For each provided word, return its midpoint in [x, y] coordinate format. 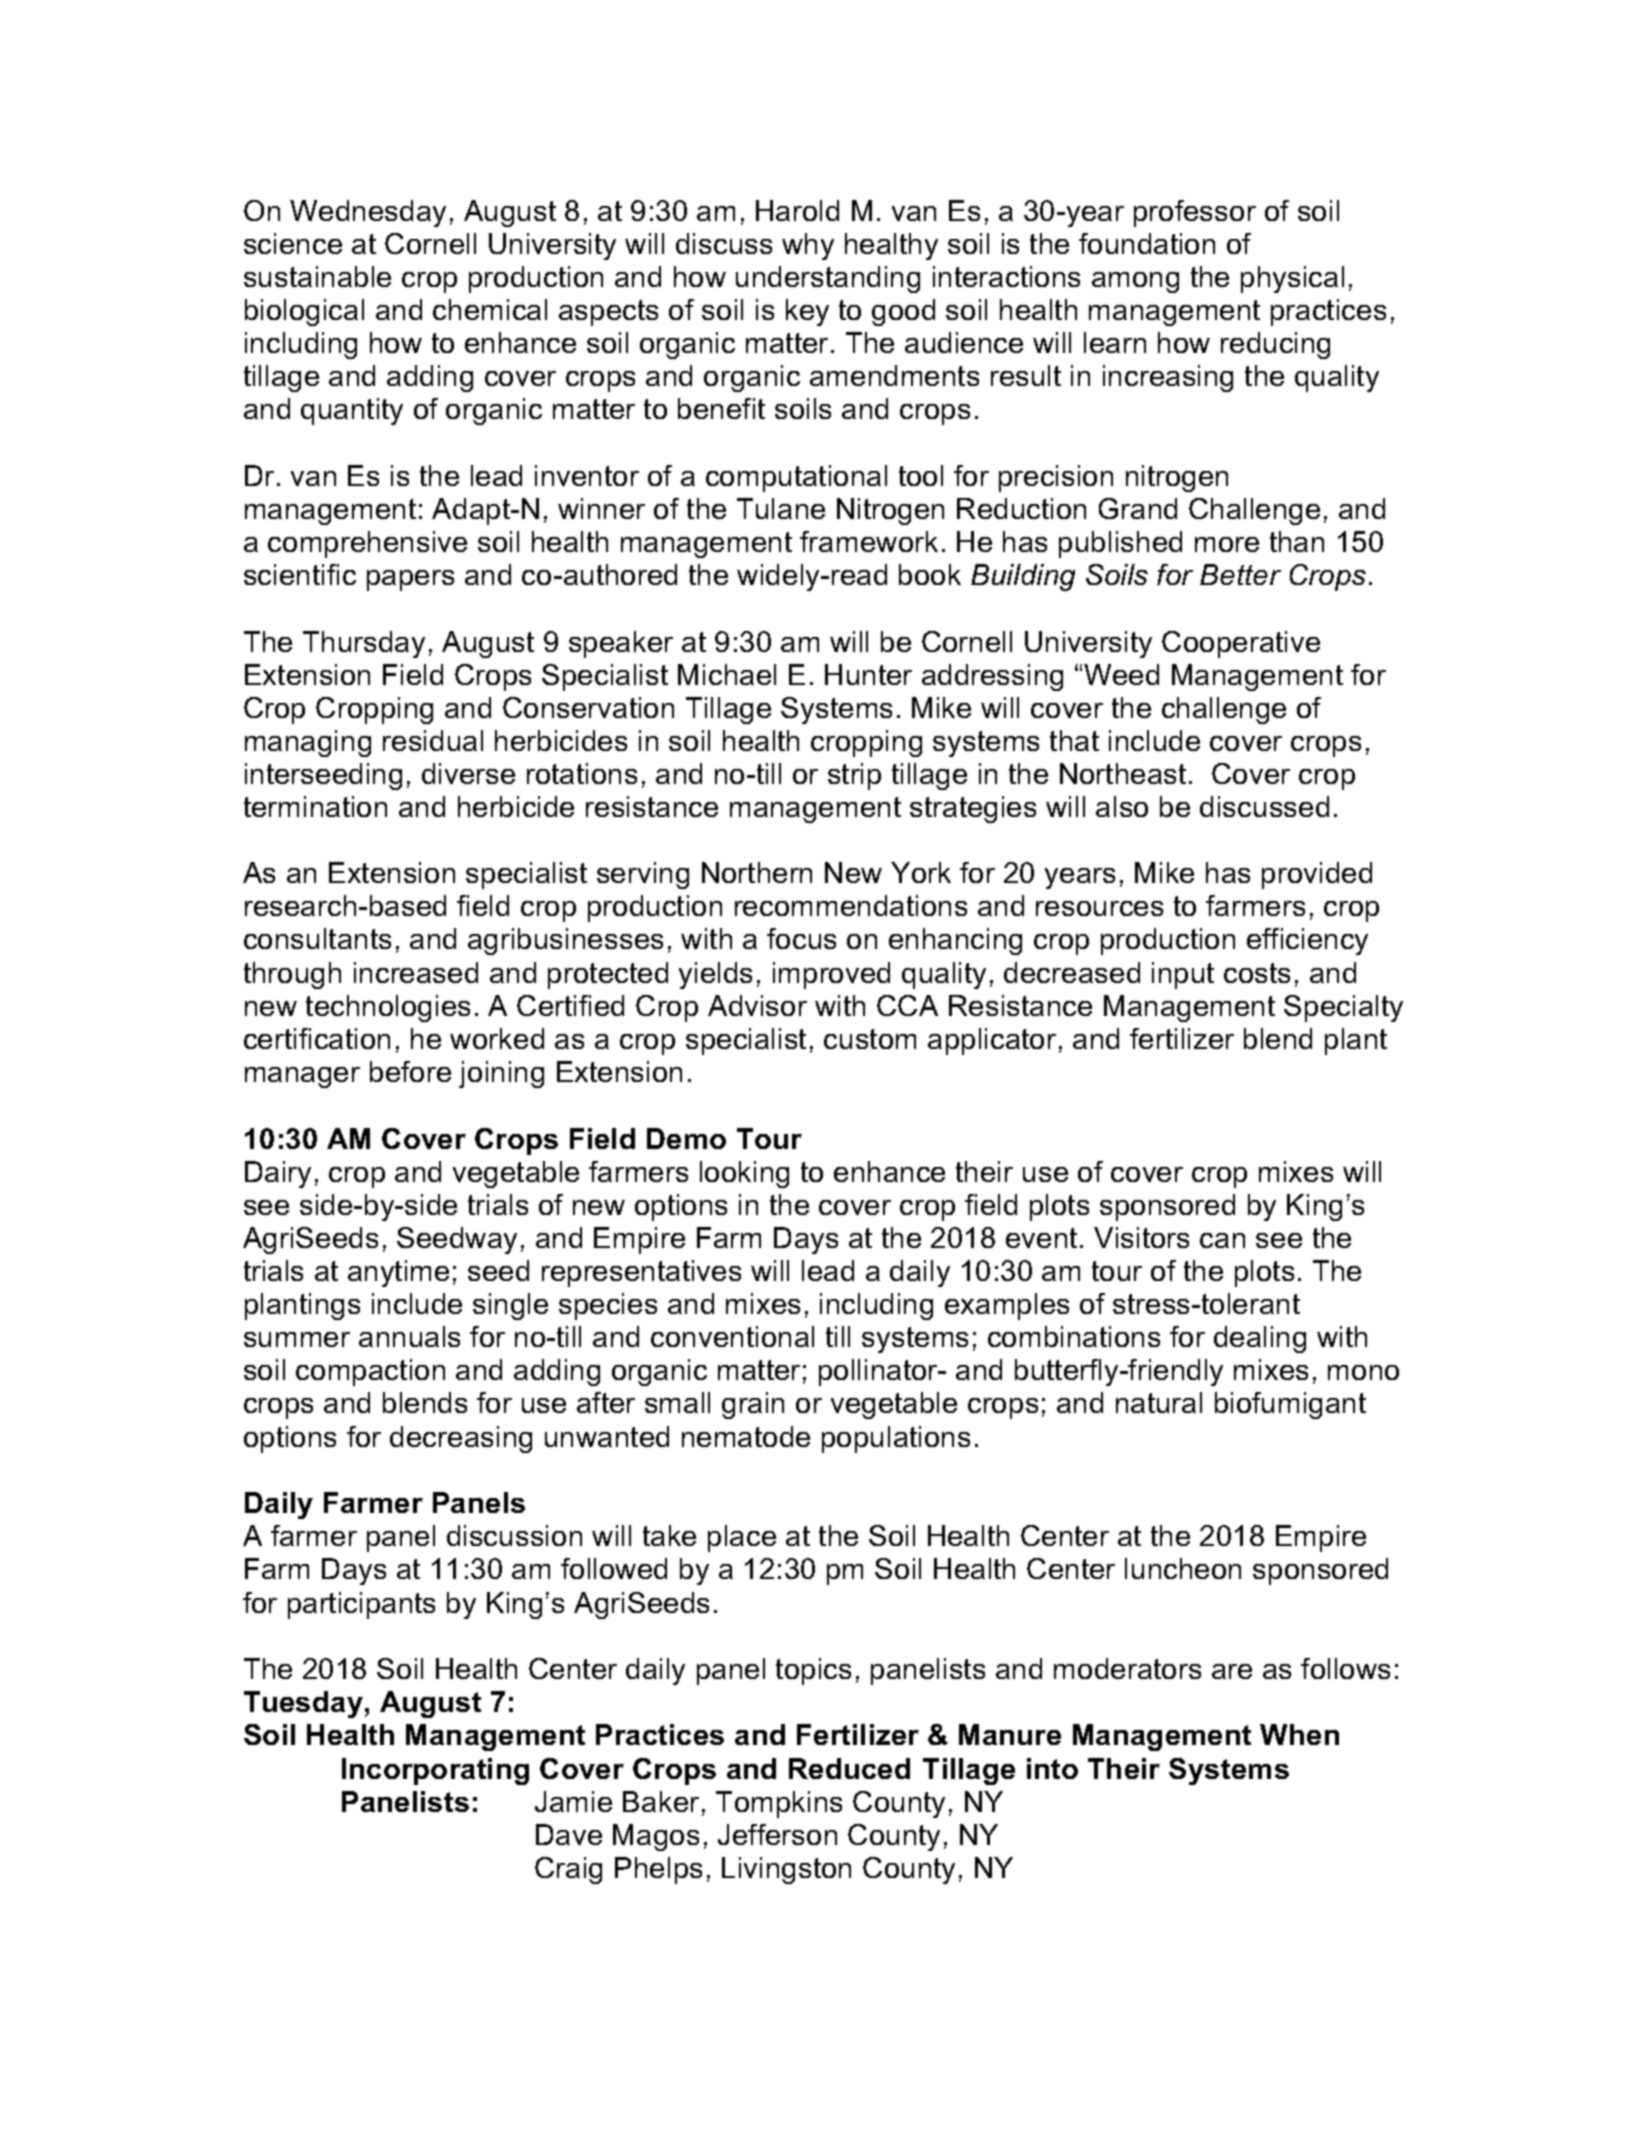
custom [870, 1039]
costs [1257, 973]
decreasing [461, 1439]
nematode [746, 1436]
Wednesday [368, 213]
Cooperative [1241, 644]
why [808, 246]
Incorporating [435, 1771]
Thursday [364, 644]
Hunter [868, 674]
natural [1159, 1402]
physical [1292, 279]
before [410, 1071]
